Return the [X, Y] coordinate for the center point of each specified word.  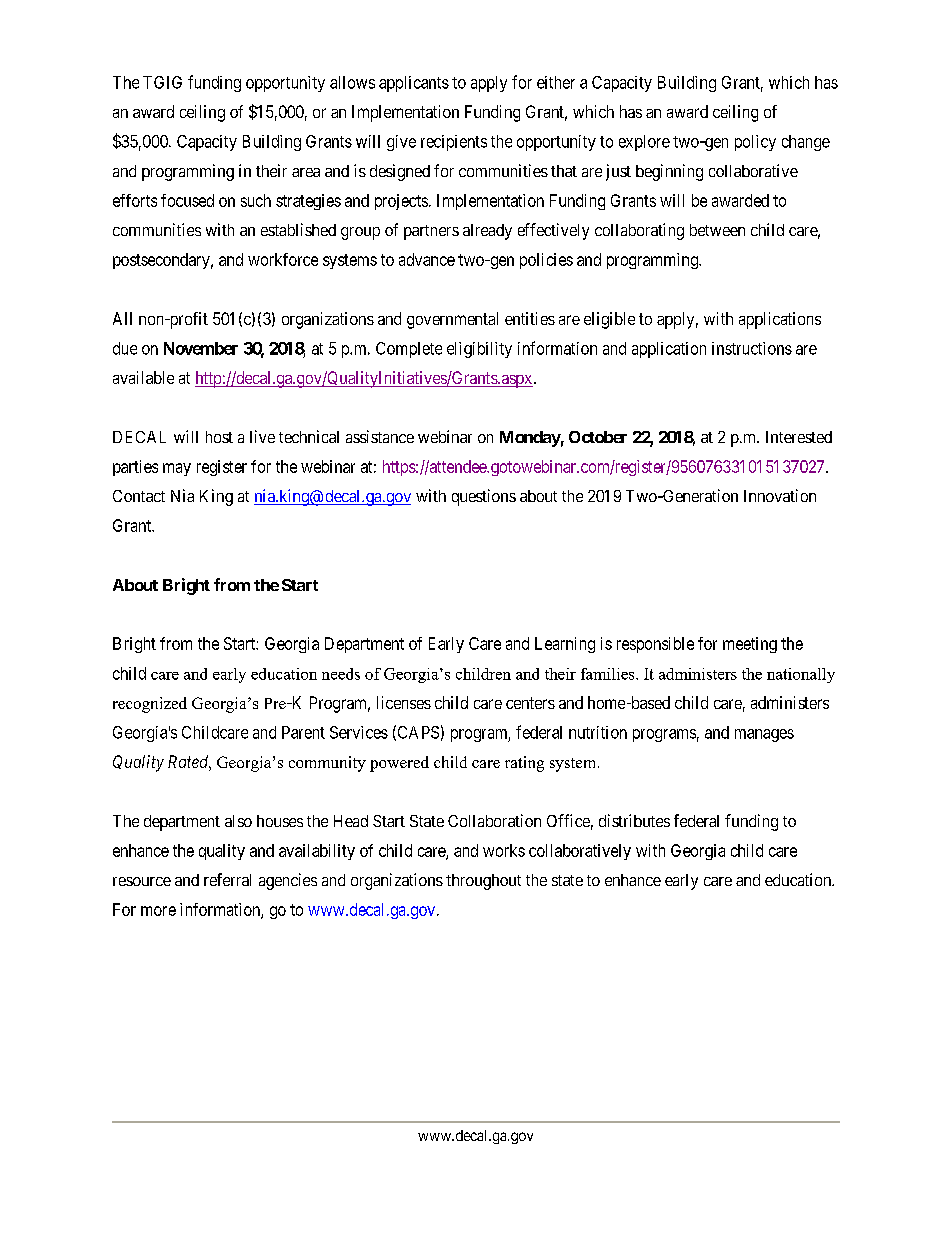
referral [227, 879]
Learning [565, 645]
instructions [752, 348]
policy [755, 143]
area [306, 172]
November [201, 348]
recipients [454, 143]
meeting [750, 645]
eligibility [479, 350]
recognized [150, 705]
